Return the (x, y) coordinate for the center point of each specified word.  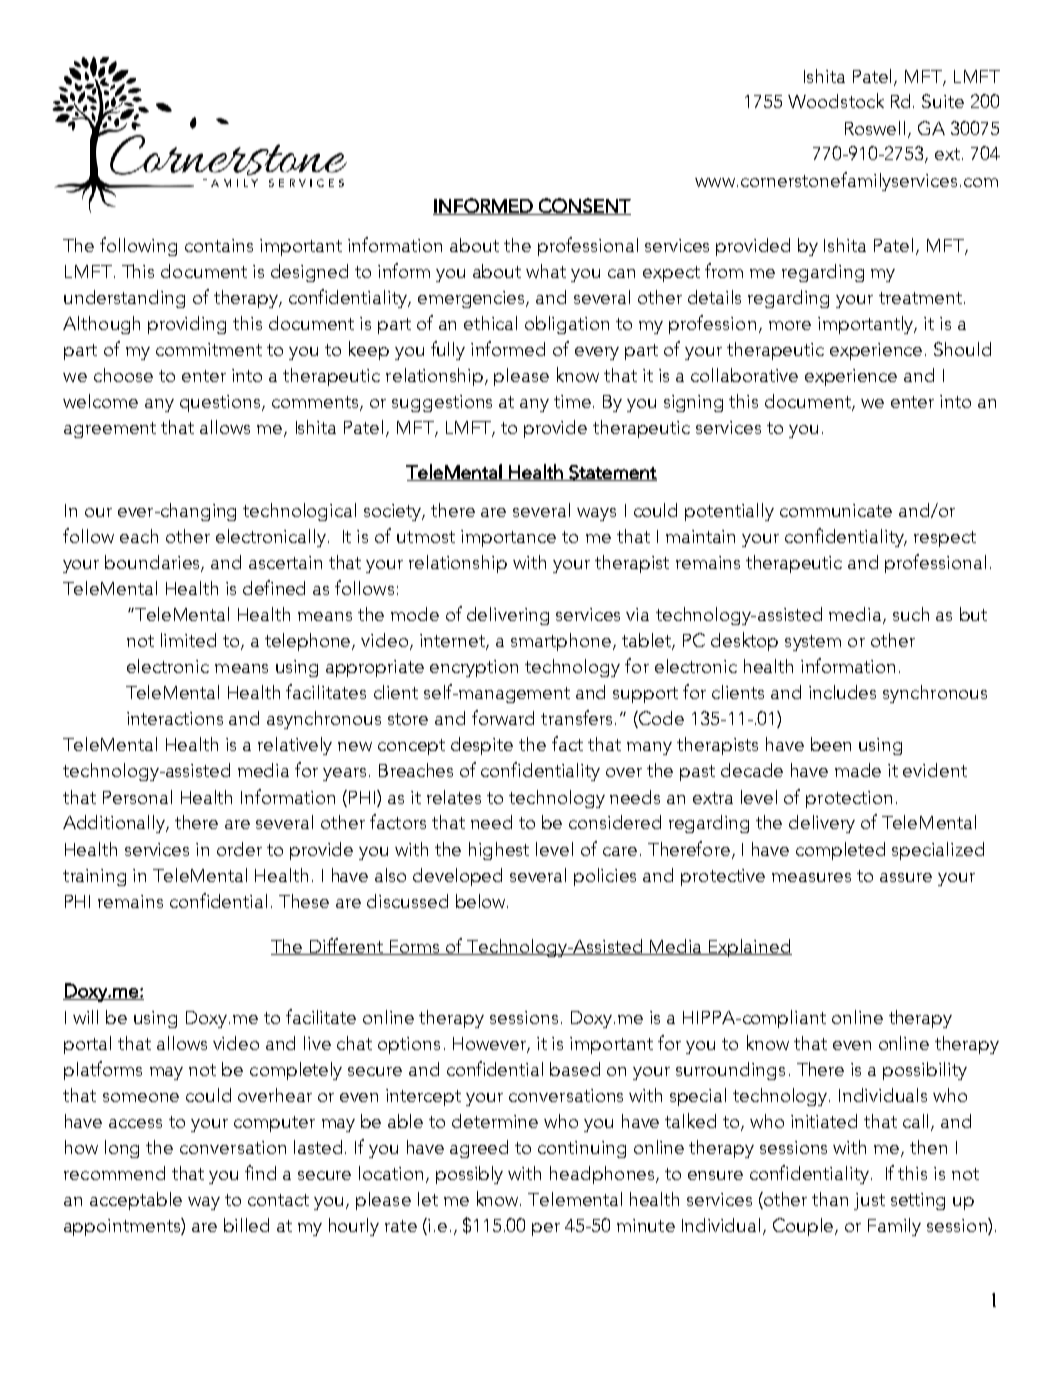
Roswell (875, 128)
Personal (137, 797)
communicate (836, 510)
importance (508, 538)
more (790, 325)
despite (482, 746)
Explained (749, 948)
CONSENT (584, 206)
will (85, 1017)
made (858, 770)
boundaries (154, 563)
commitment (209, 349)
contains (219, 245)
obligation (567, 325)
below (482, 901)
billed (246, 1225)
